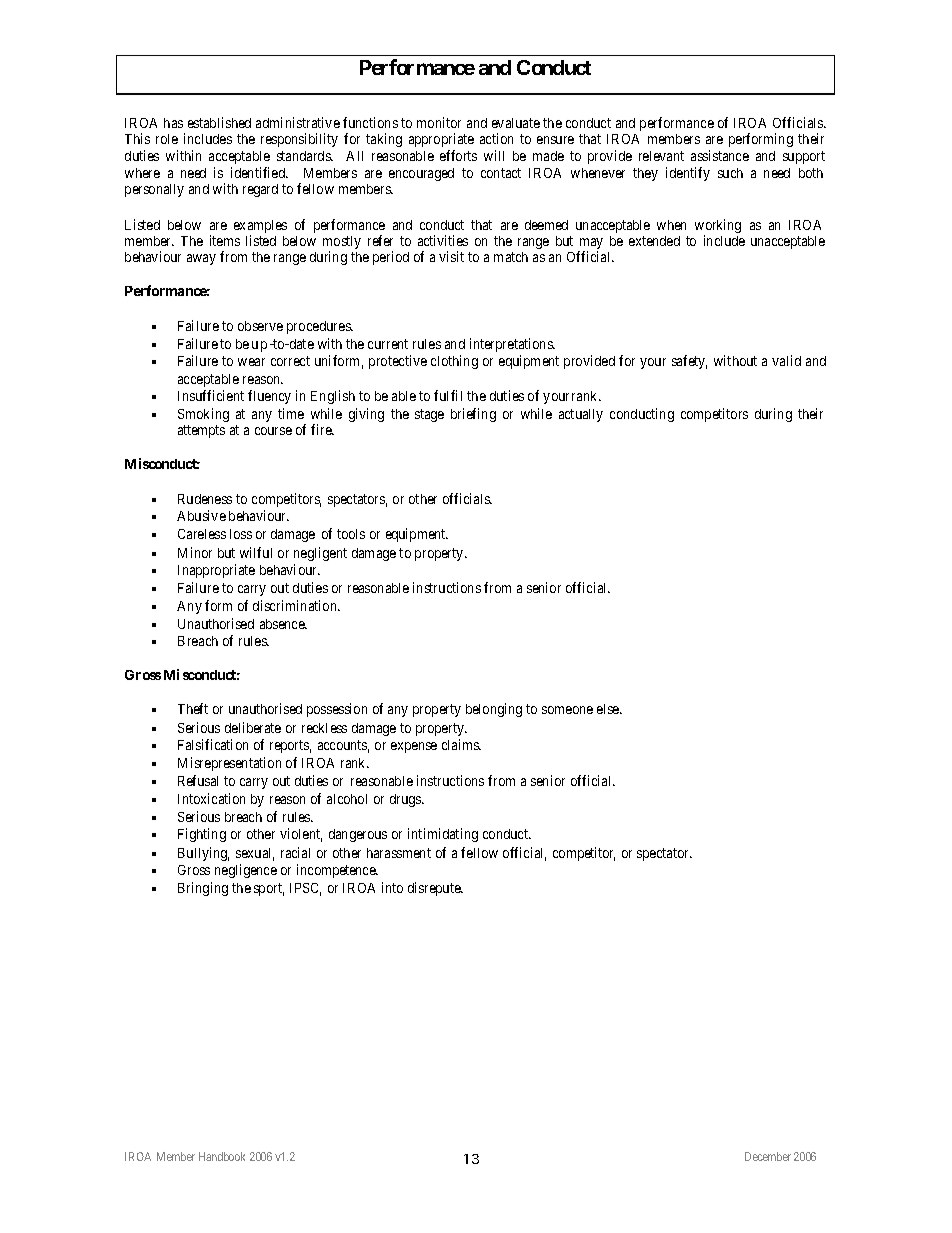  I want to click on briefing, so click(473, 415).
